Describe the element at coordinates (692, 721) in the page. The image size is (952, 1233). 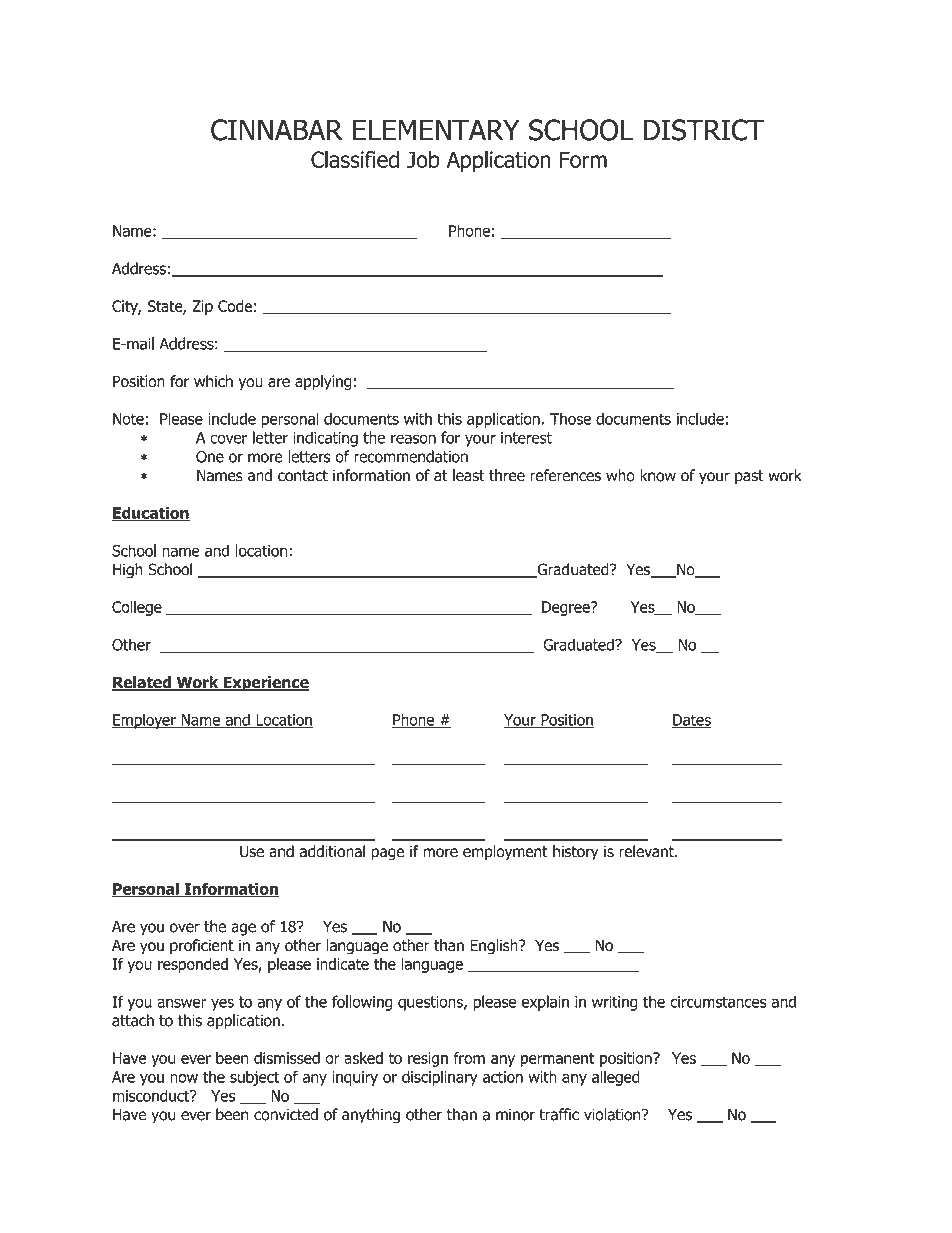
I see `Dates` at that location.
